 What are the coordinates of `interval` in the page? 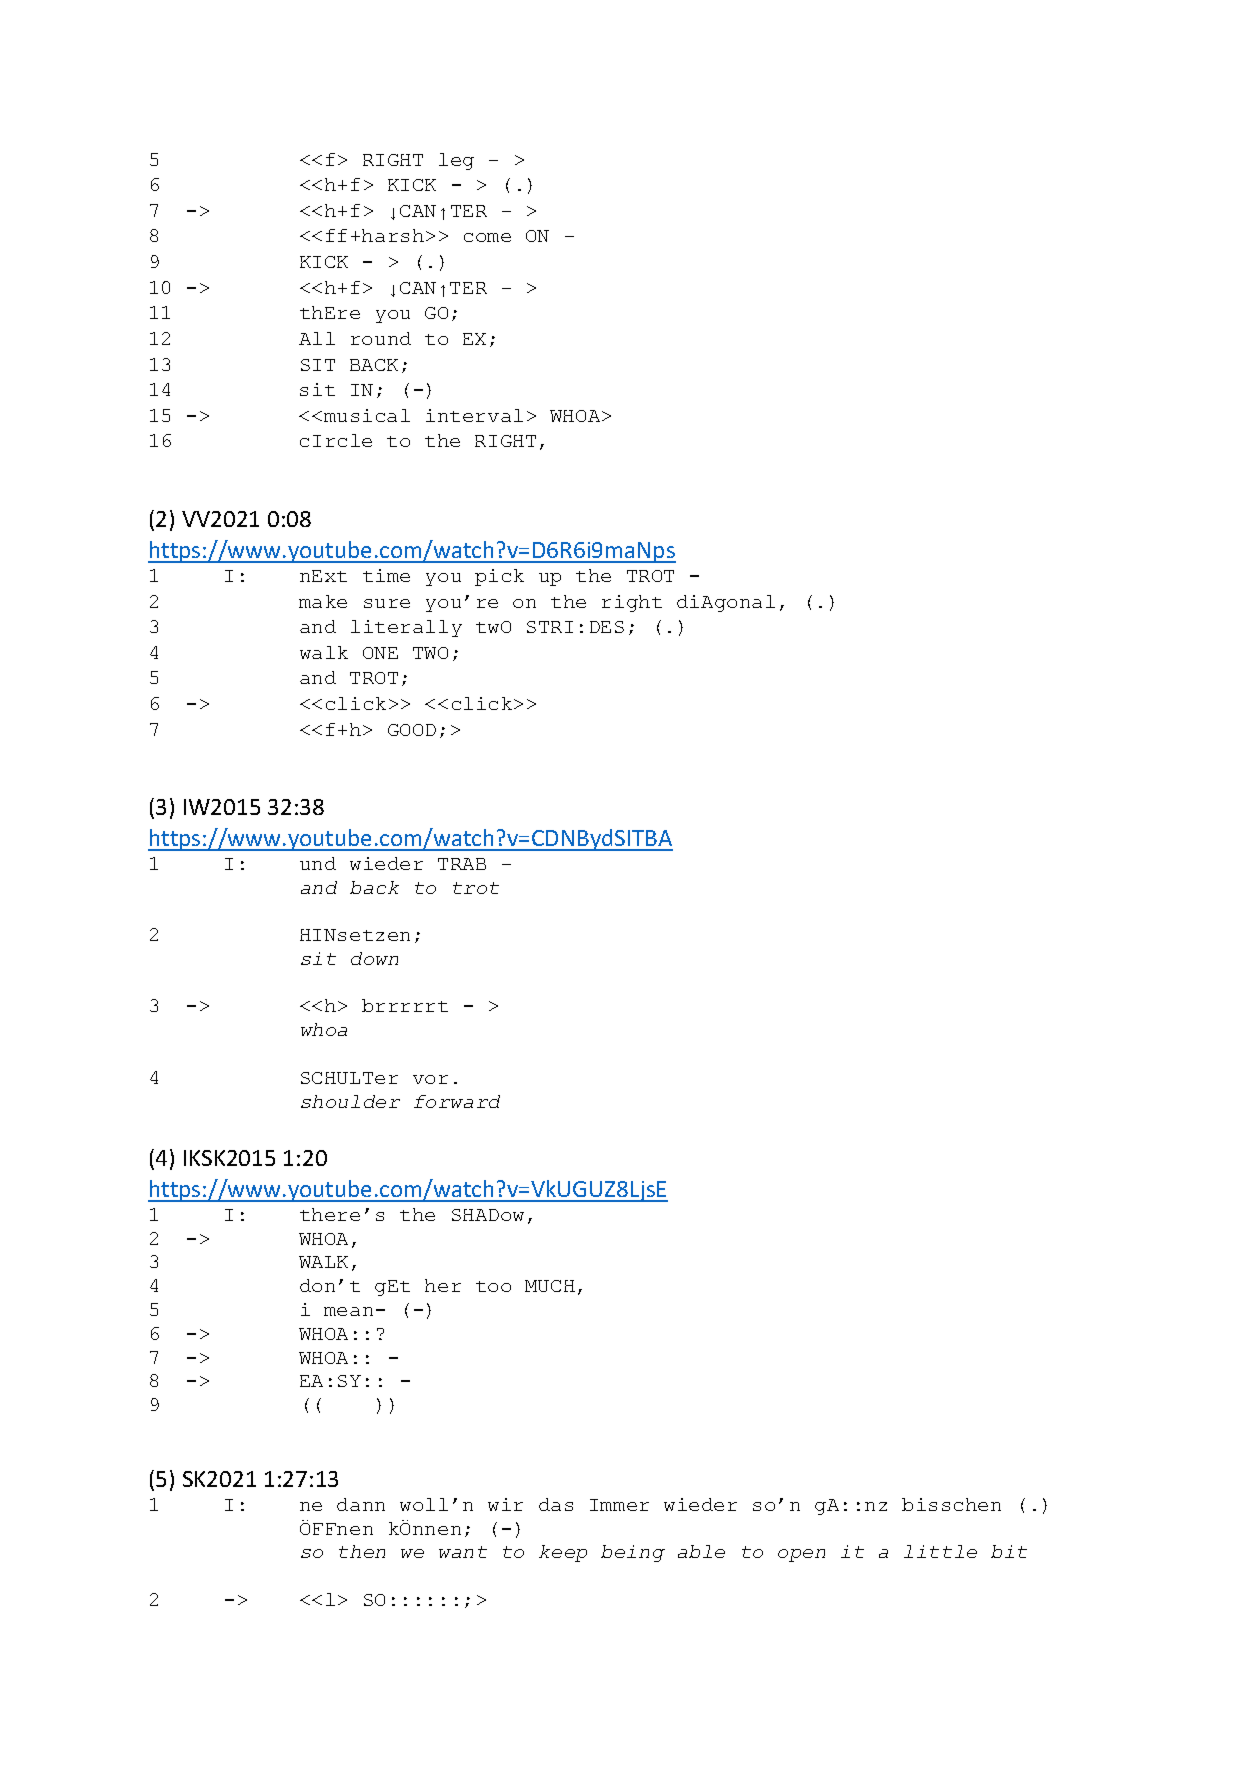 It's located at (474, 415).
